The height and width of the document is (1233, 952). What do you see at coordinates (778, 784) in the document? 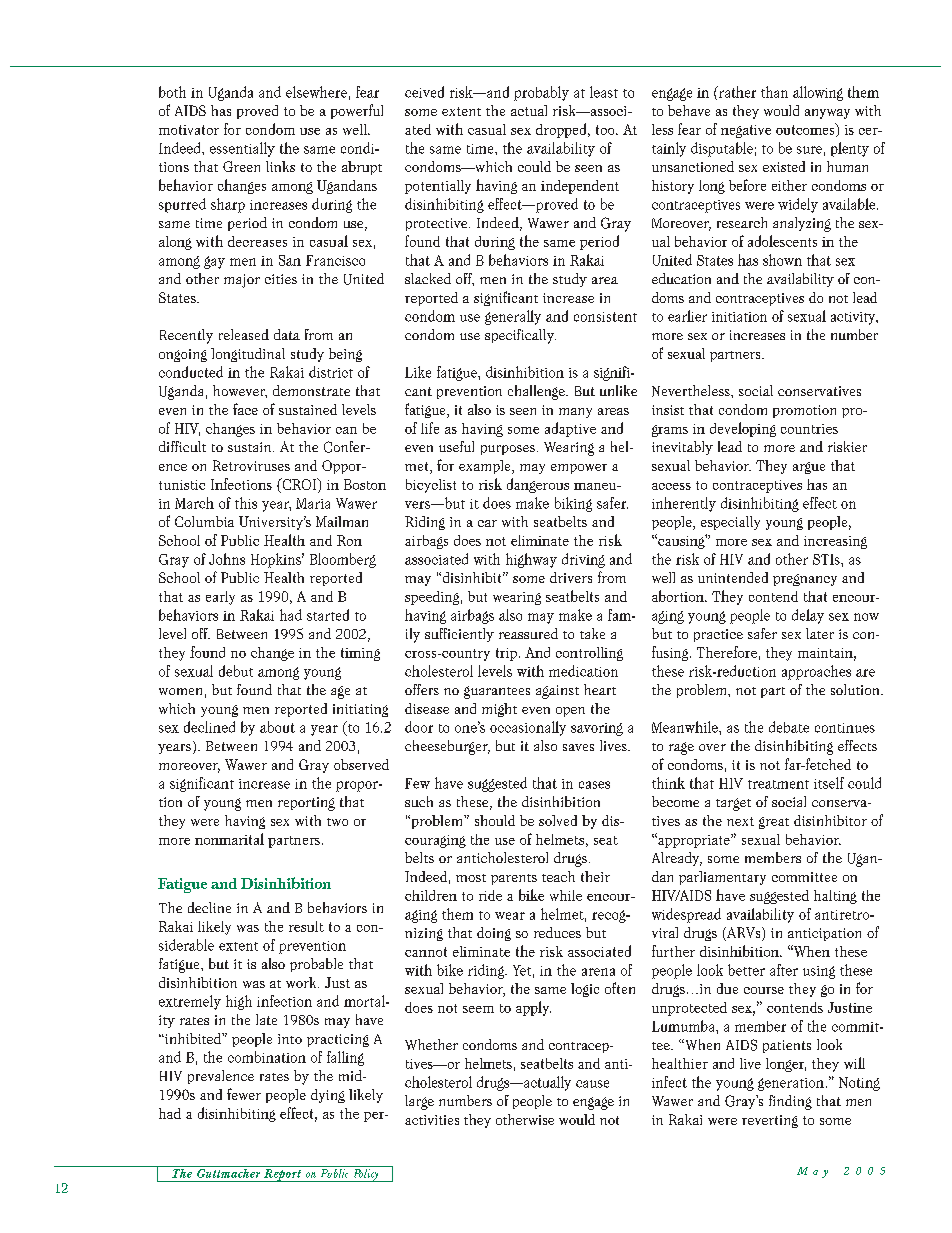
I see `treatment` at bounding box center [778, 784].
